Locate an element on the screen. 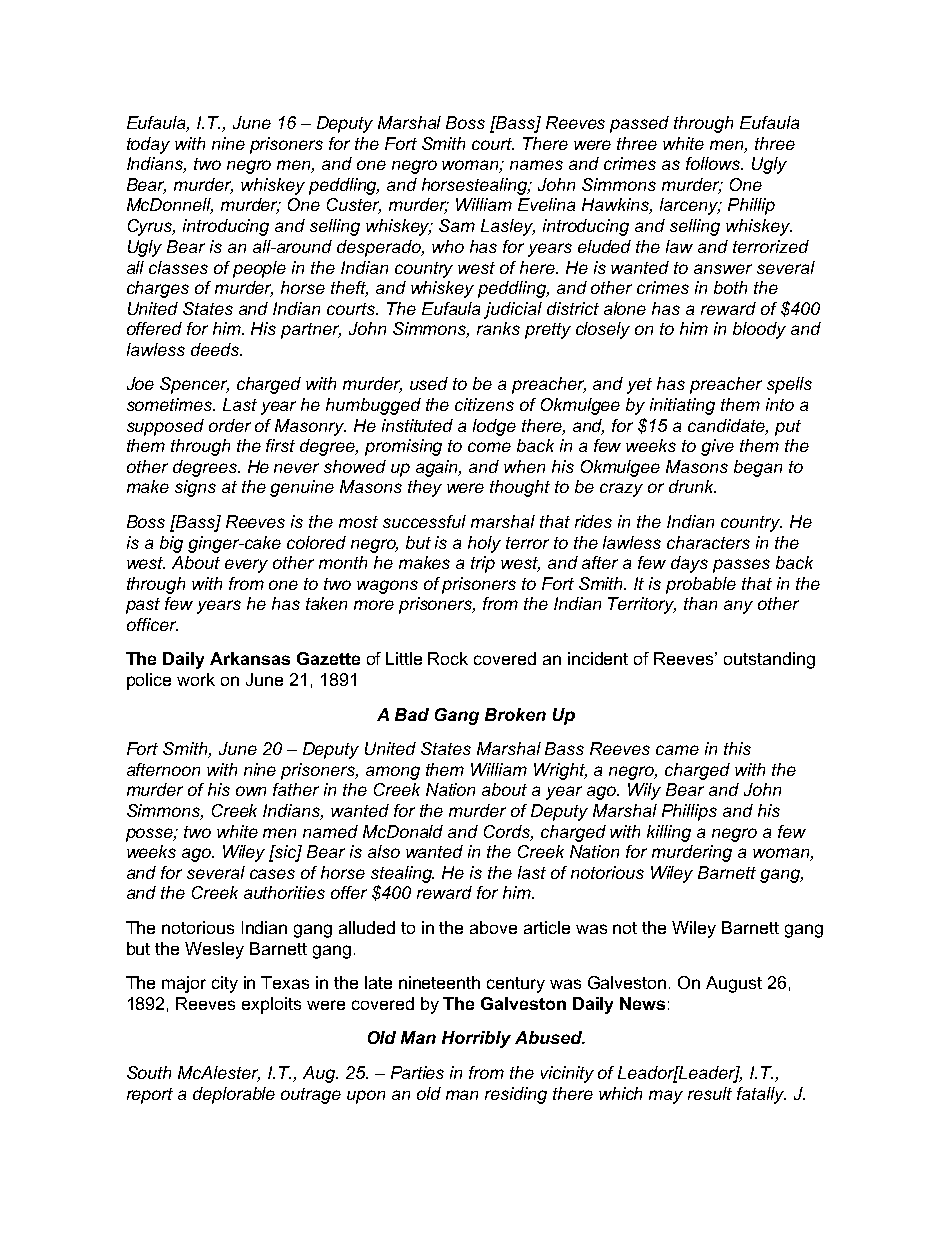  also is located at coordinates (384, 851).
